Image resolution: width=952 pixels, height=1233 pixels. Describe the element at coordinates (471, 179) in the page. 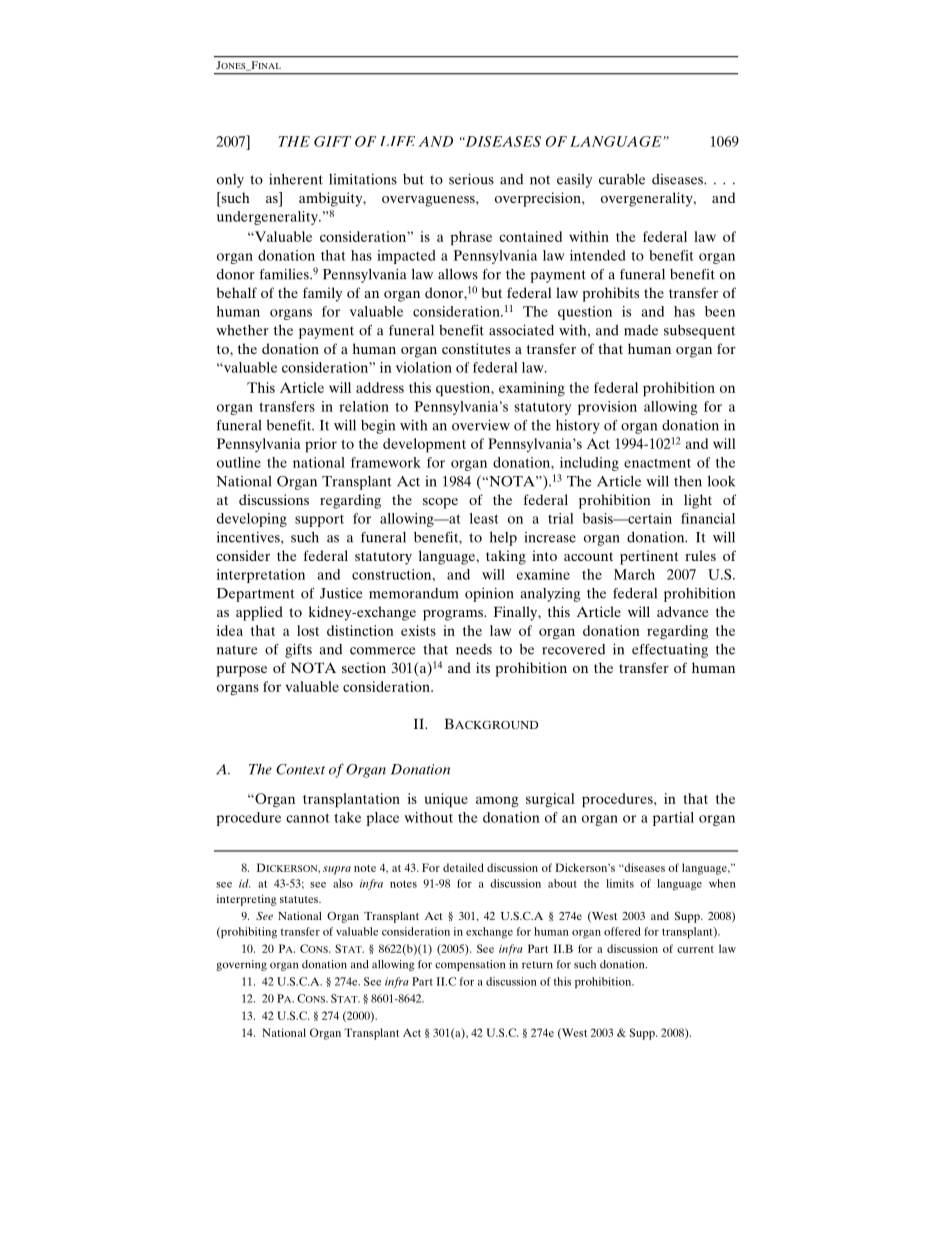

I see `serious` at that location.
